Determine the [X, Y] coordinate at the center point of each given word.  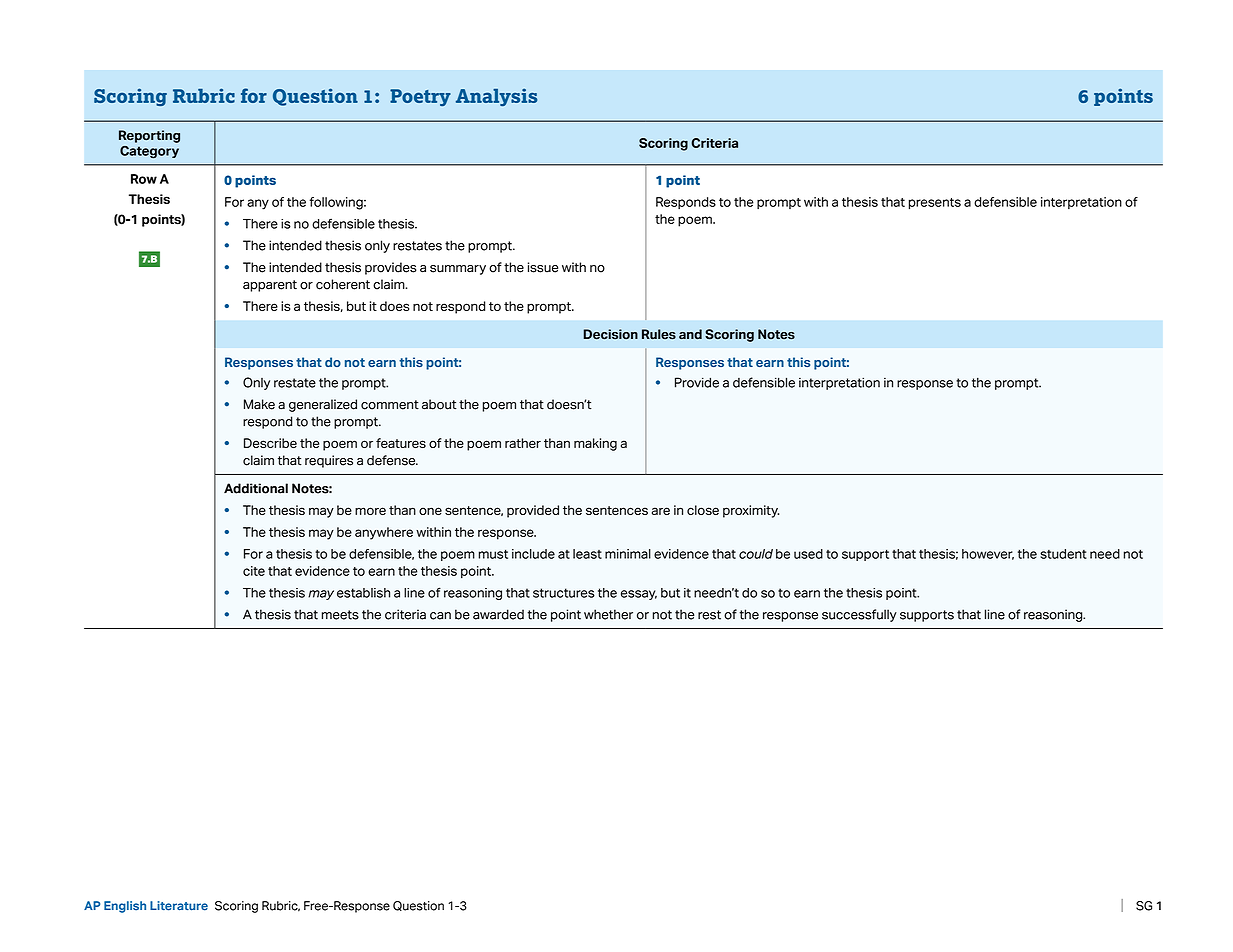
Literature [179, 906]
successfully [859, 615]
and [690, 334]
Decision [611, 334]
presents [935, 204]
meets [340, 615]
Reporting [149, 136]
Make [259, 404]
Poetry [420, 97]
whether [608, 614]
